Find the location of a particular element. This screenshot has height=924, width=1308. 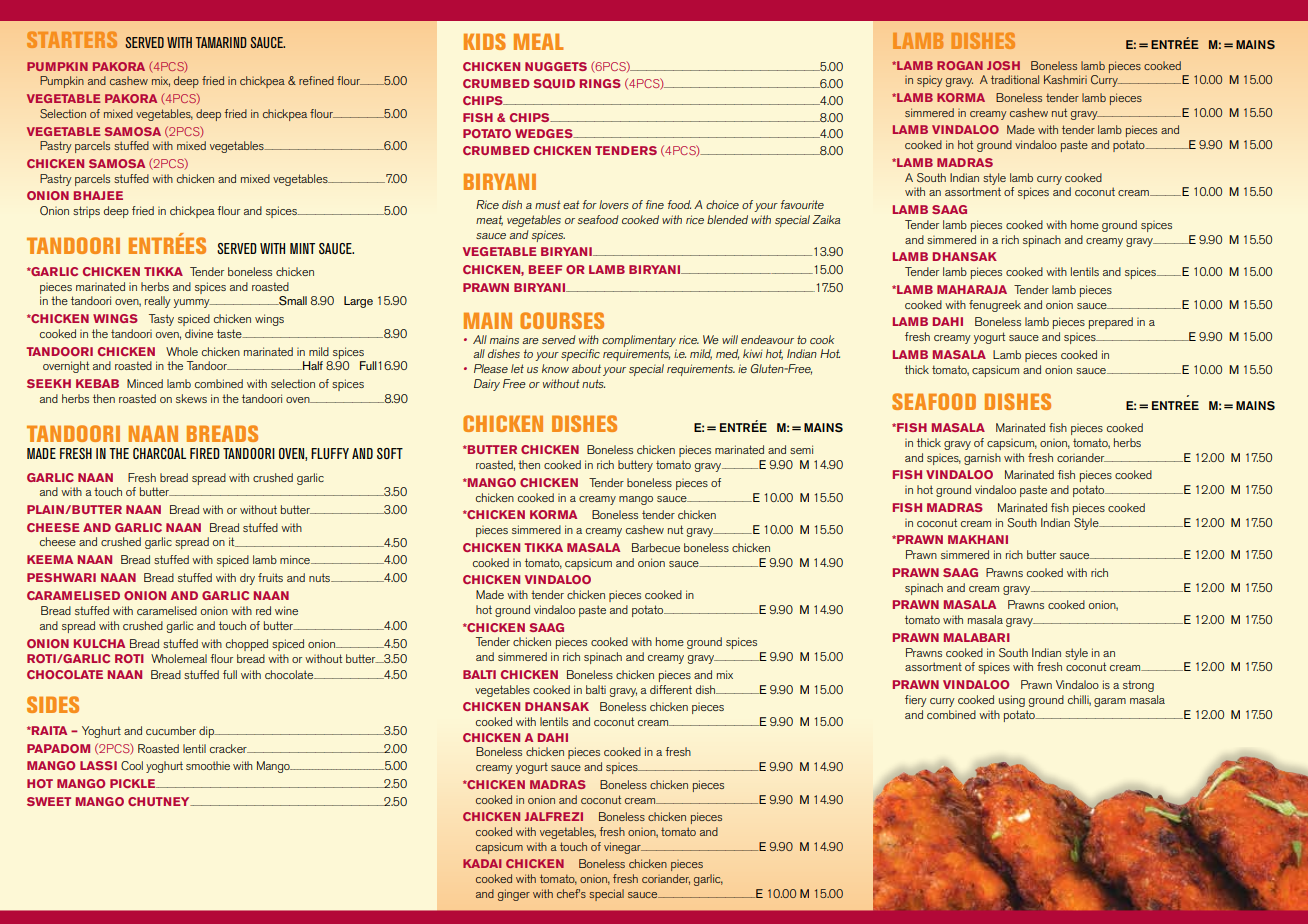

tamarind is located at coordinates (221, 42).
